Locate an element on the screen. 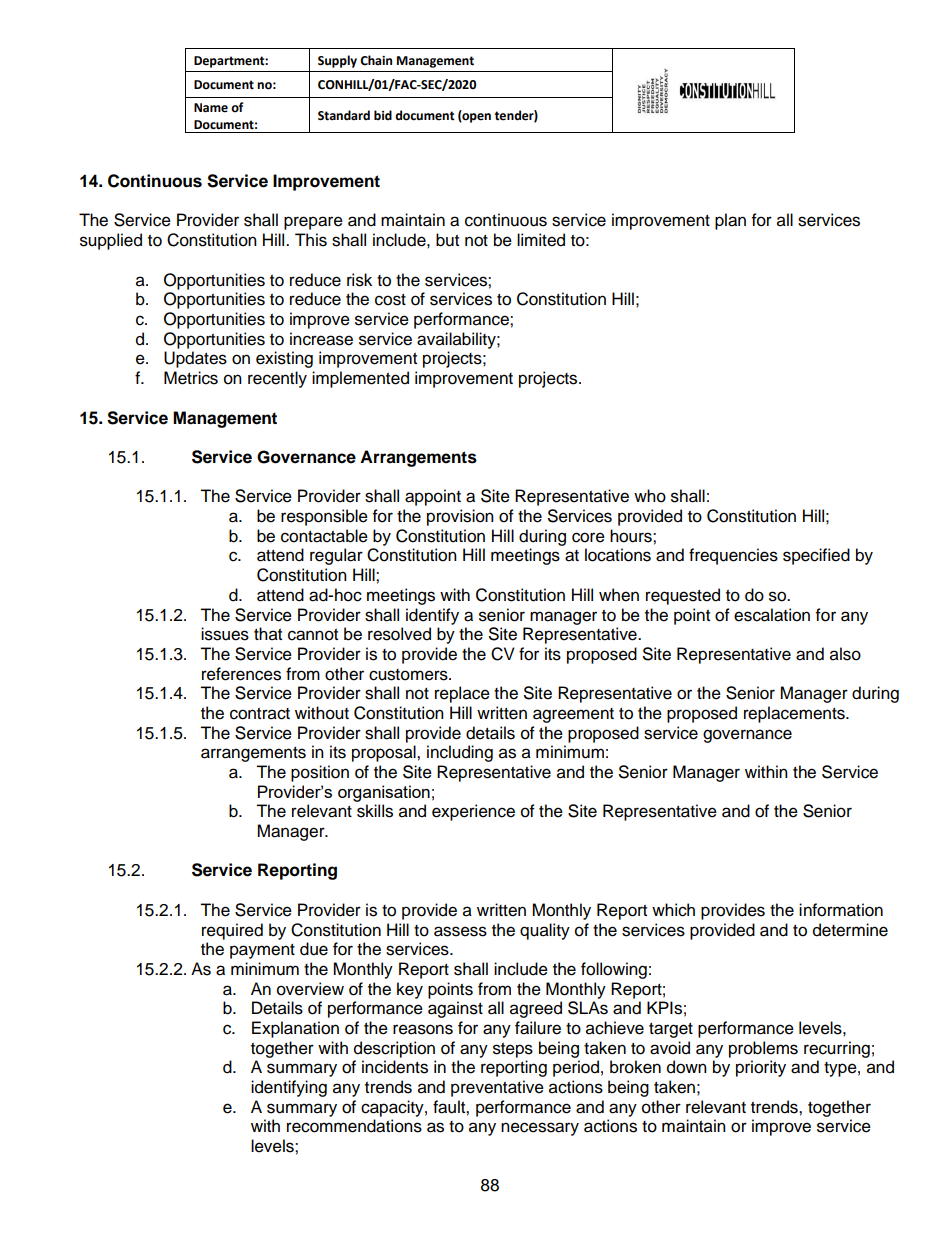 This screenshot has height=1233, width=952. bid is located at coordinates (383, 115).
